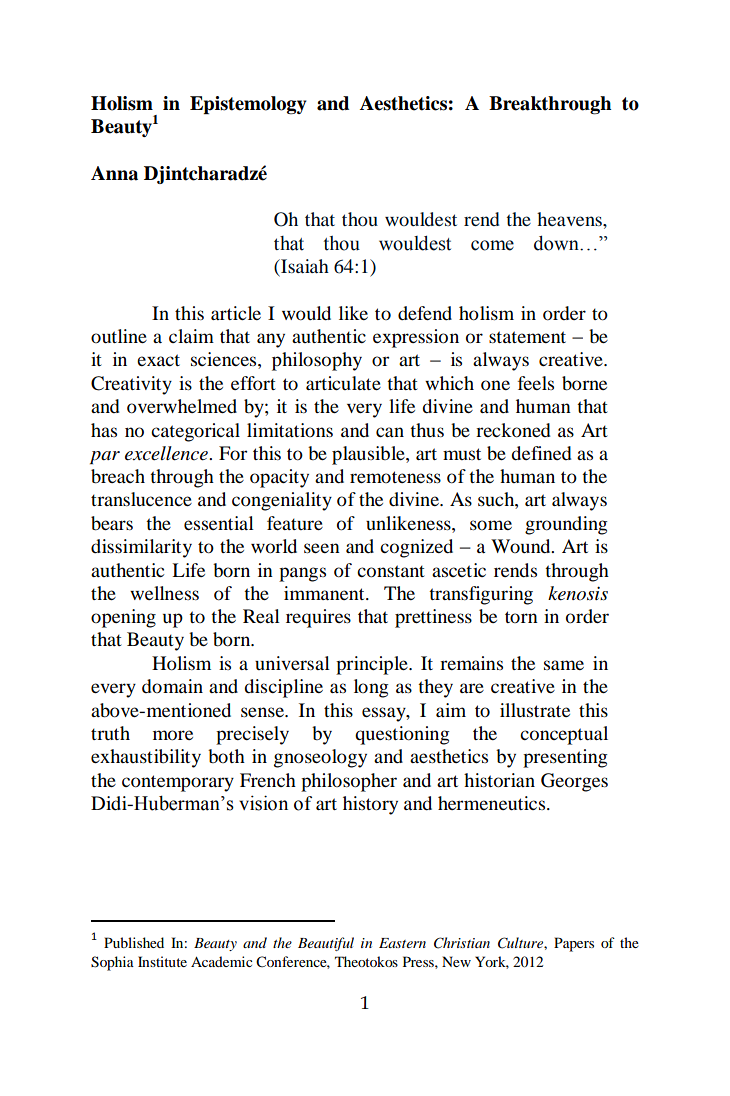 The image size is (730, 1096). What do you see at coordinates (162, 961) in the screenshot?
I see `Institute` at bounding box center [162, 961].
